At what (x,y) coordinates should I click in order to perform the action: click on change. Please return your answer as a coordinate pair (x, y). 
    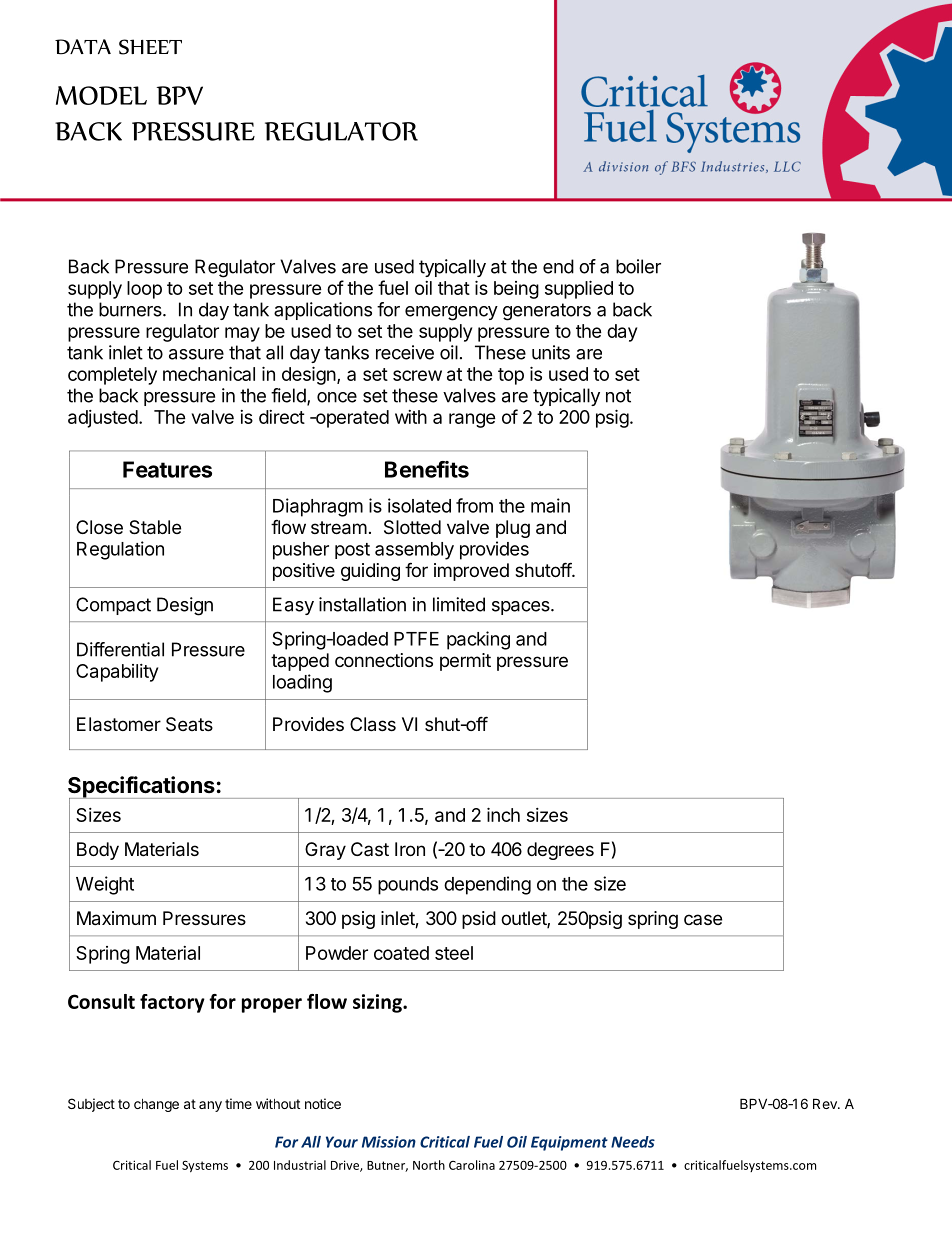
    Looking at the image, I should click on (156, 1105).
